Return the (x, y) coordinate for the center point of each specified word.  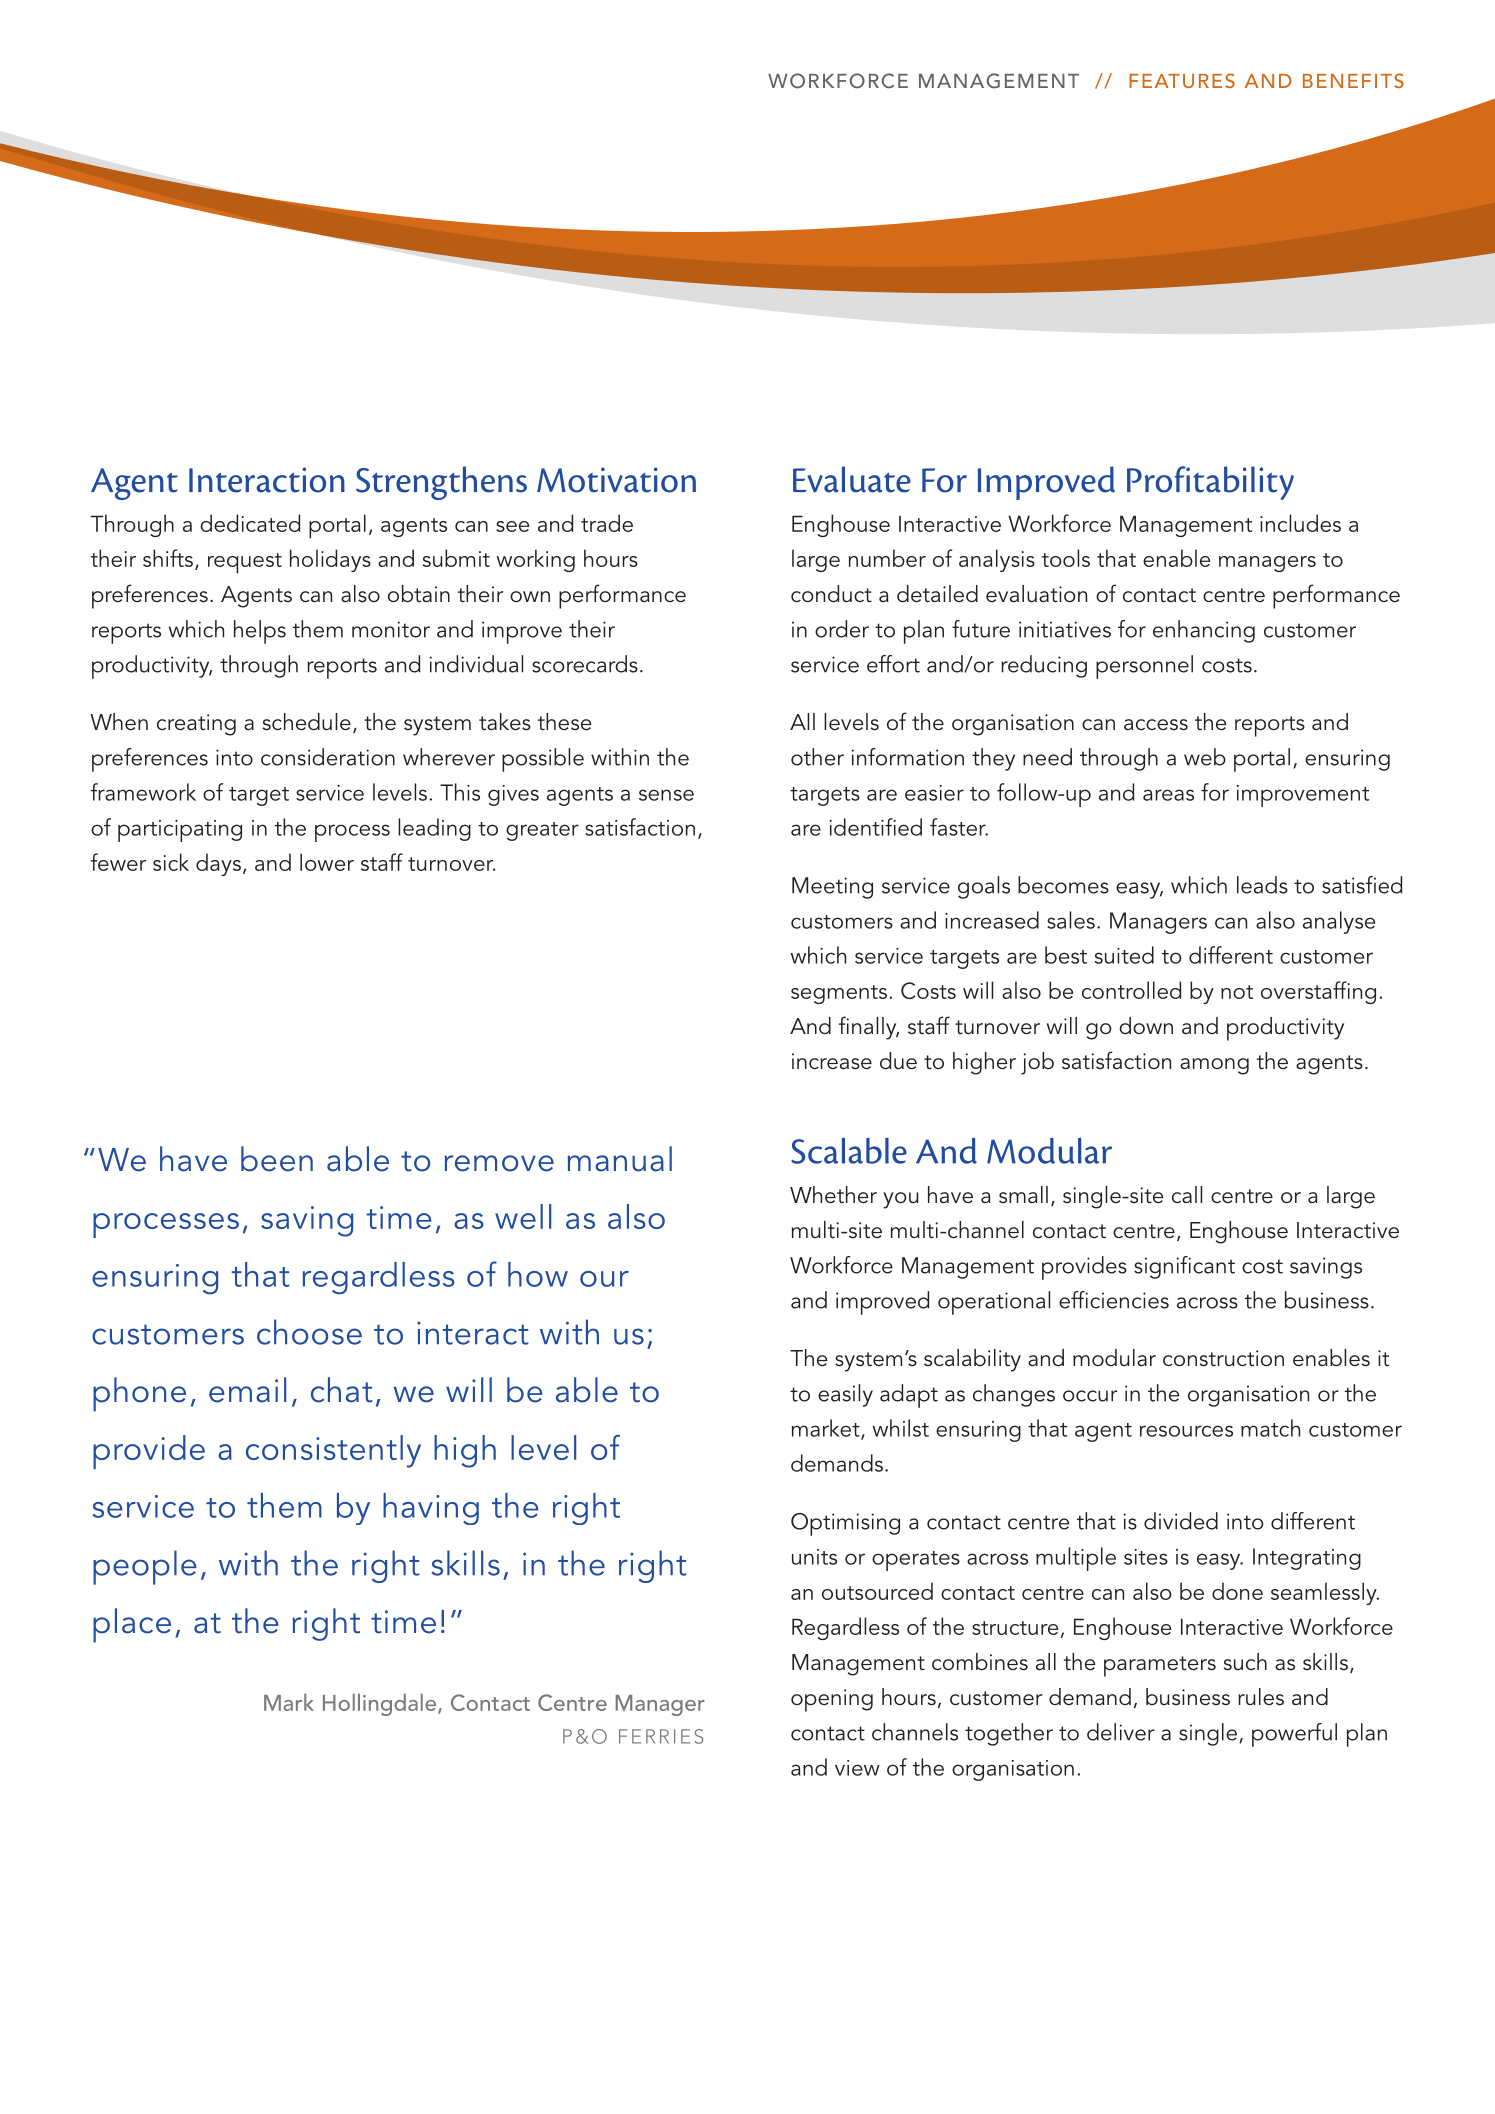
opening (832, 1700)
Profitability (1210, 483)
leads (1262, 885)
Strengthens (441, 483)
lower (327, 862)
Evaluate (852, 479)
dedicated (250, 523)
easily (845, 1395)
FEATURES (1182, 80)
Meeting (832, 888)
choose (309, 1332)
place (132, 1625)
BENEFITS (1353, 80)
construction (1223, 1358)
